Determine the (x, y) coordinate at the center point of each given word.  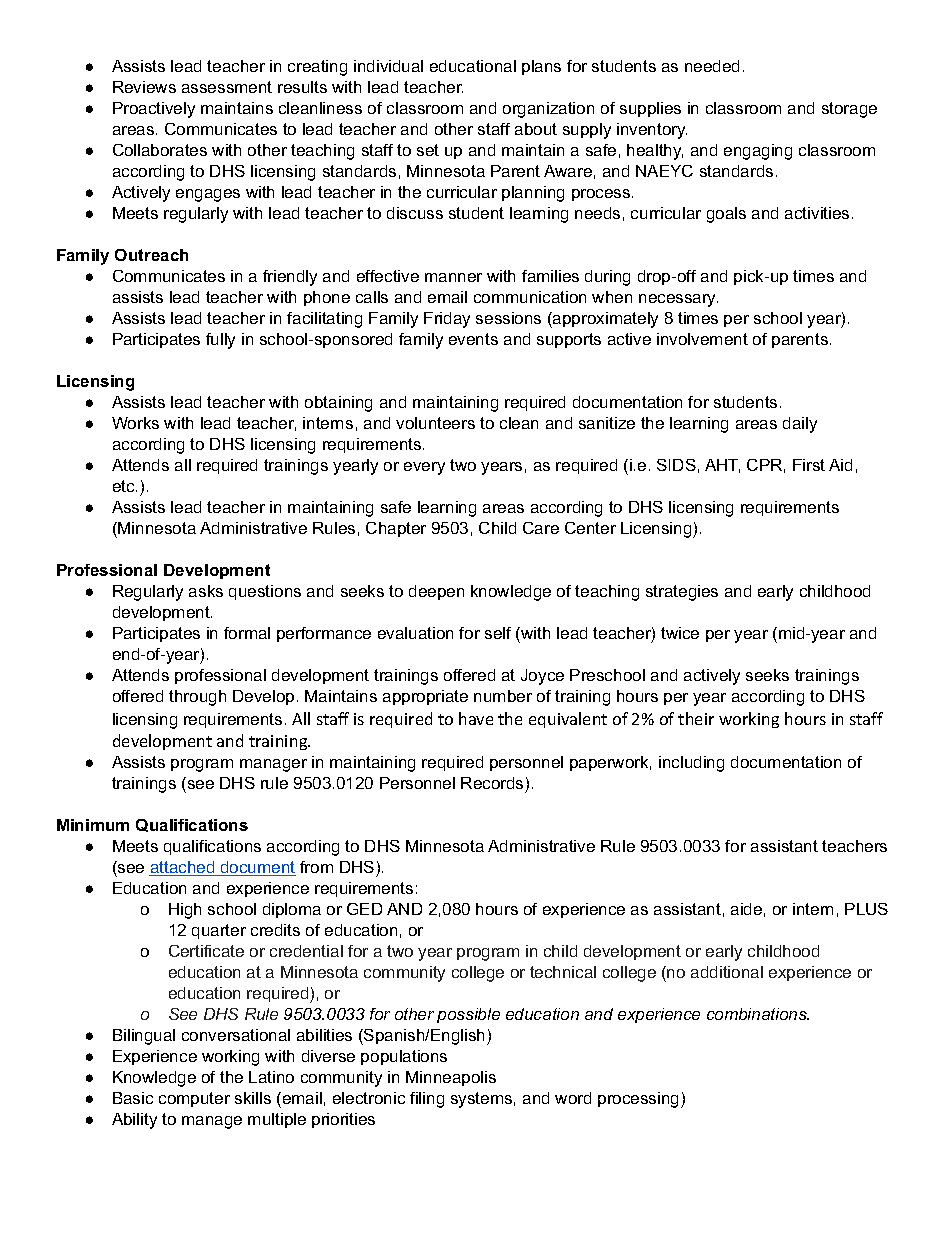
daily (800, 425)
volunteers (435, 423)
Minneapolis (451, 1078)
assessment (227, 87)
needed (712, 66)
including (691, 764)
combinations (758, 1014)
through (197, 698)
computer (194, 1099)
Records (492, 783)
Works (135, 423)
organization (548, 110)
